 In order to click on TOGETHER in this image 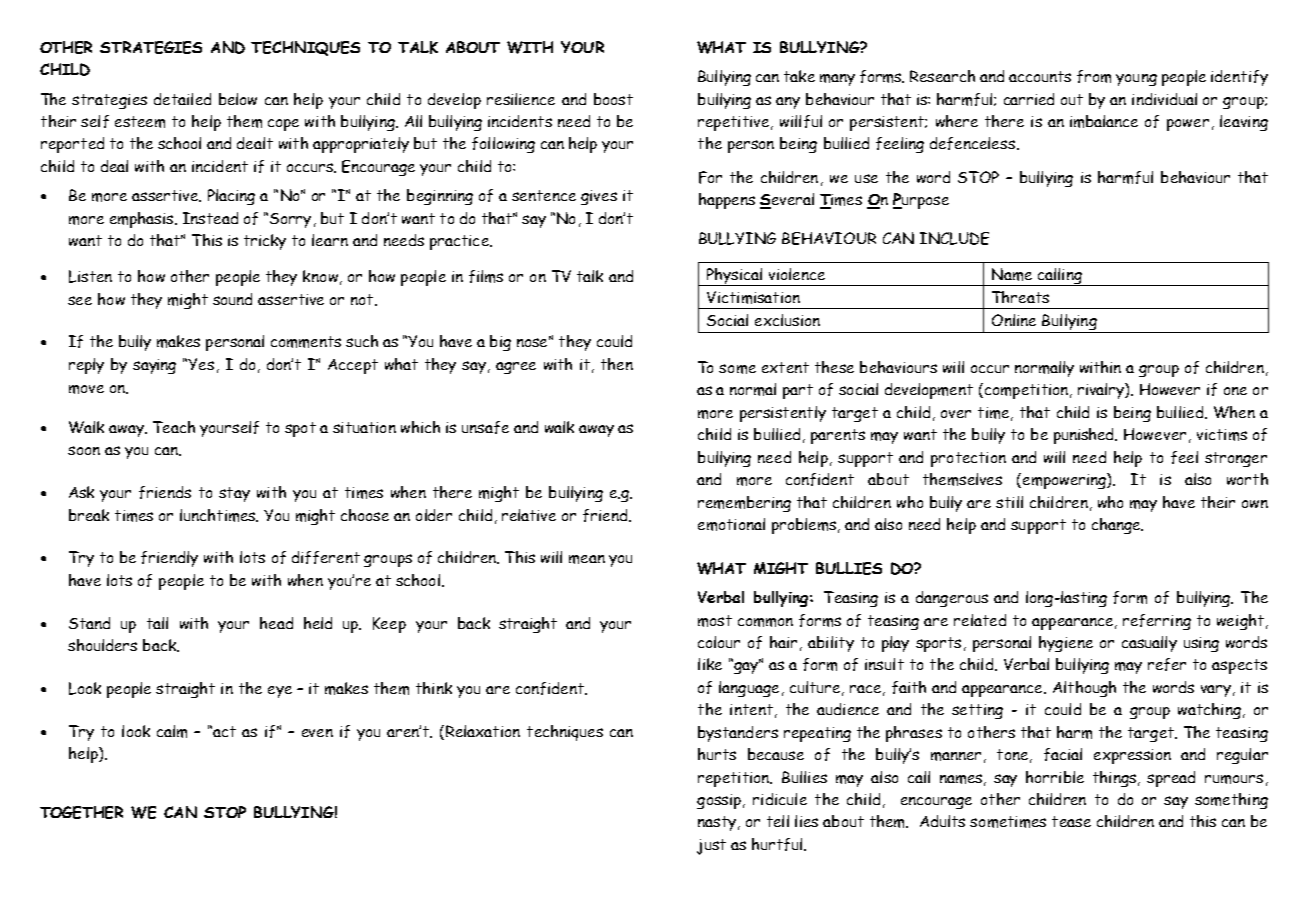, I will do `click(81, 812)`.
